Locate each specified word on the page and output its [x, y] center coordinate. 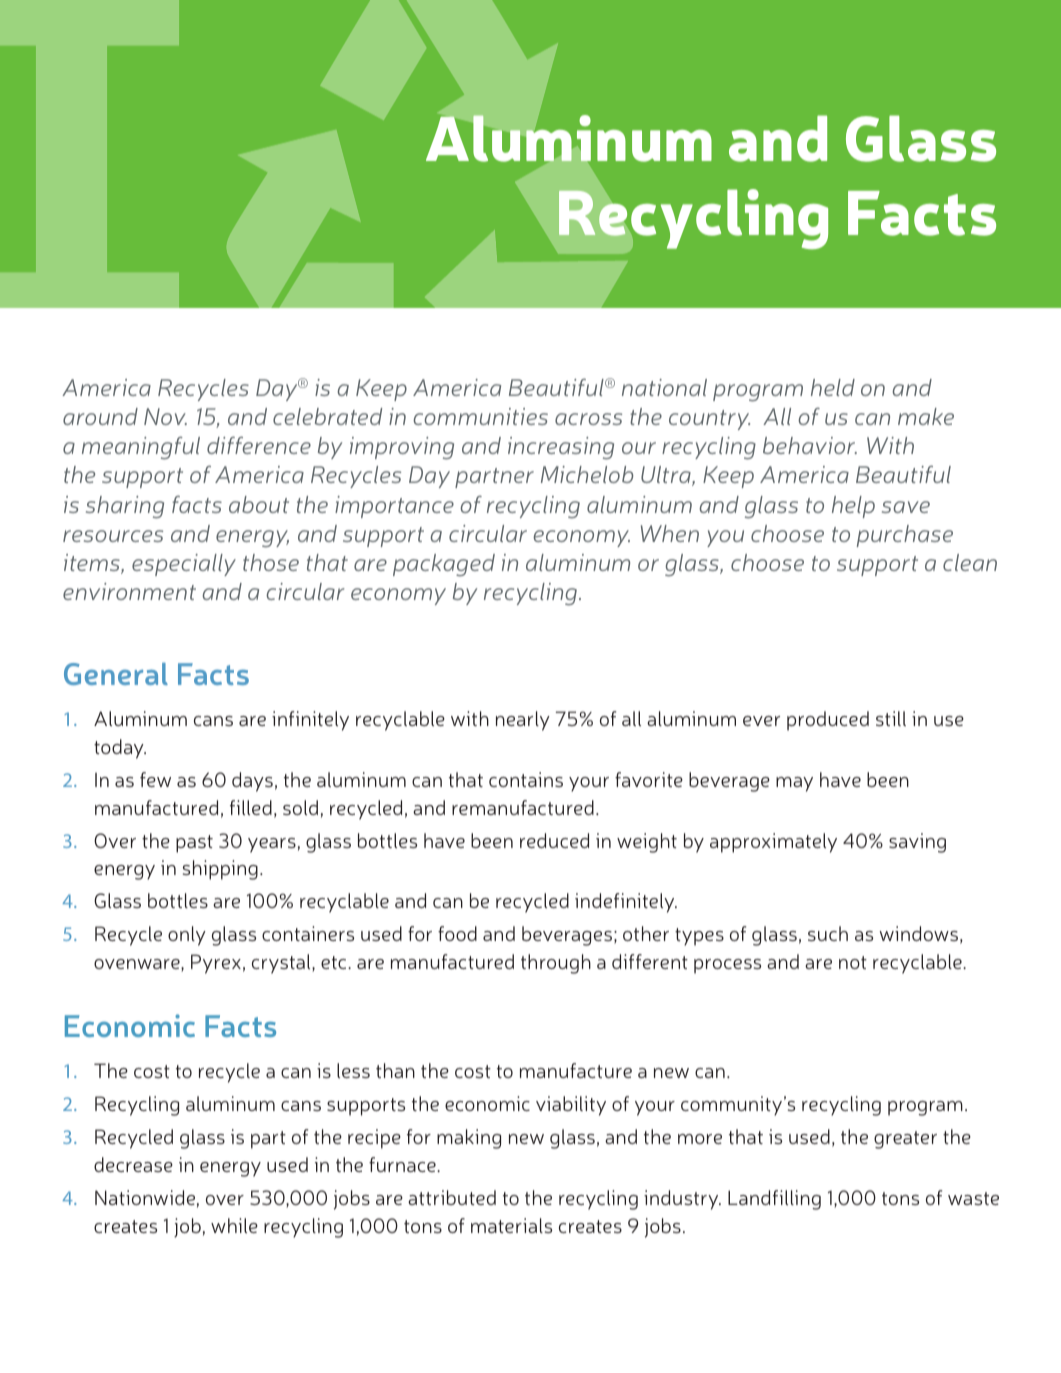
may [794, 784]
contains [526, 779]
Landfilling [774, 1200]
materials [511, 1225]
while [234, 1225]
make [926, 416]
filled [251, 807]
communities [480, 416]
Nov [165, 416]
